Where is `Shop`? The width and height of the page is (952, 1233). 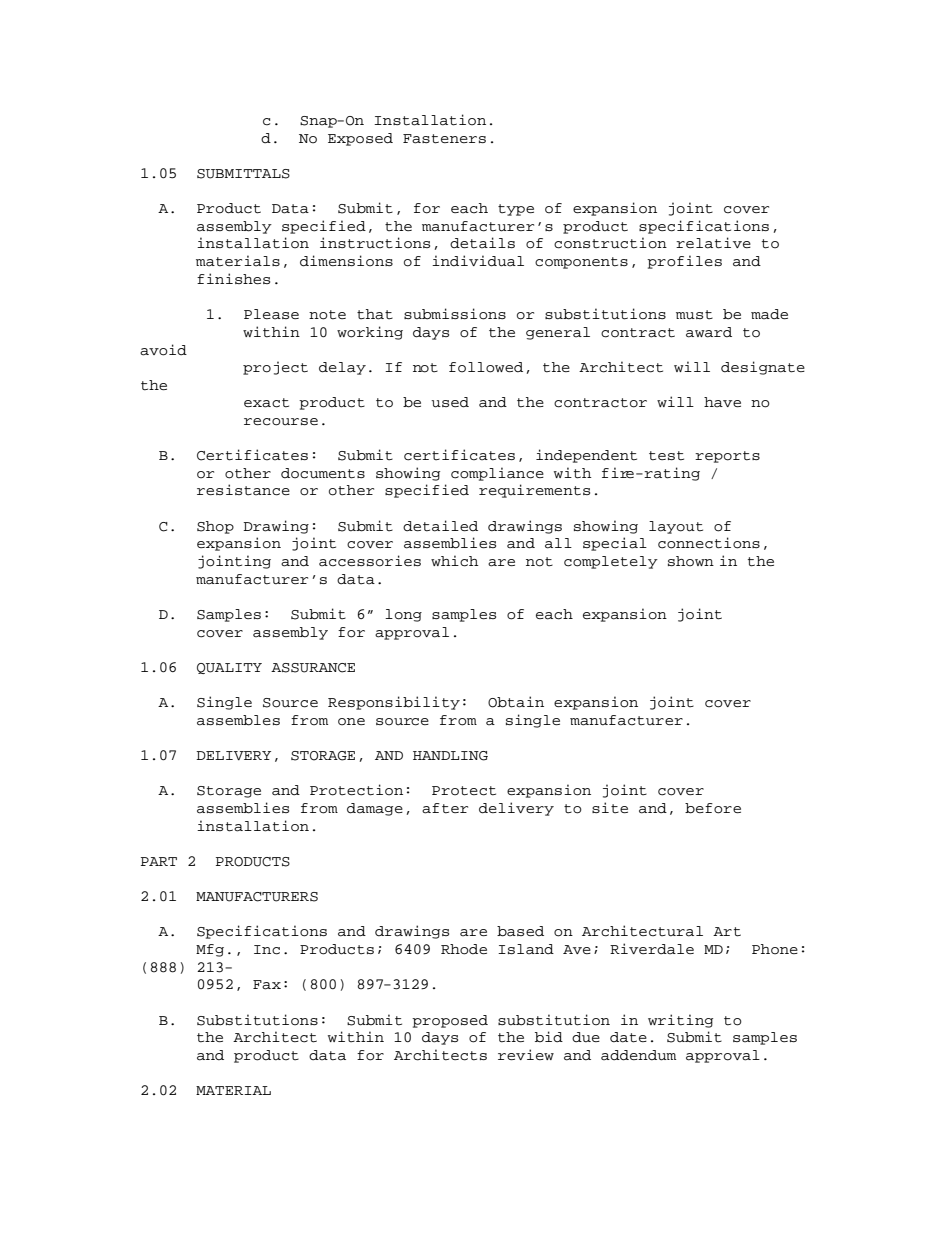 Shop is located at coordinates (215, 527).
